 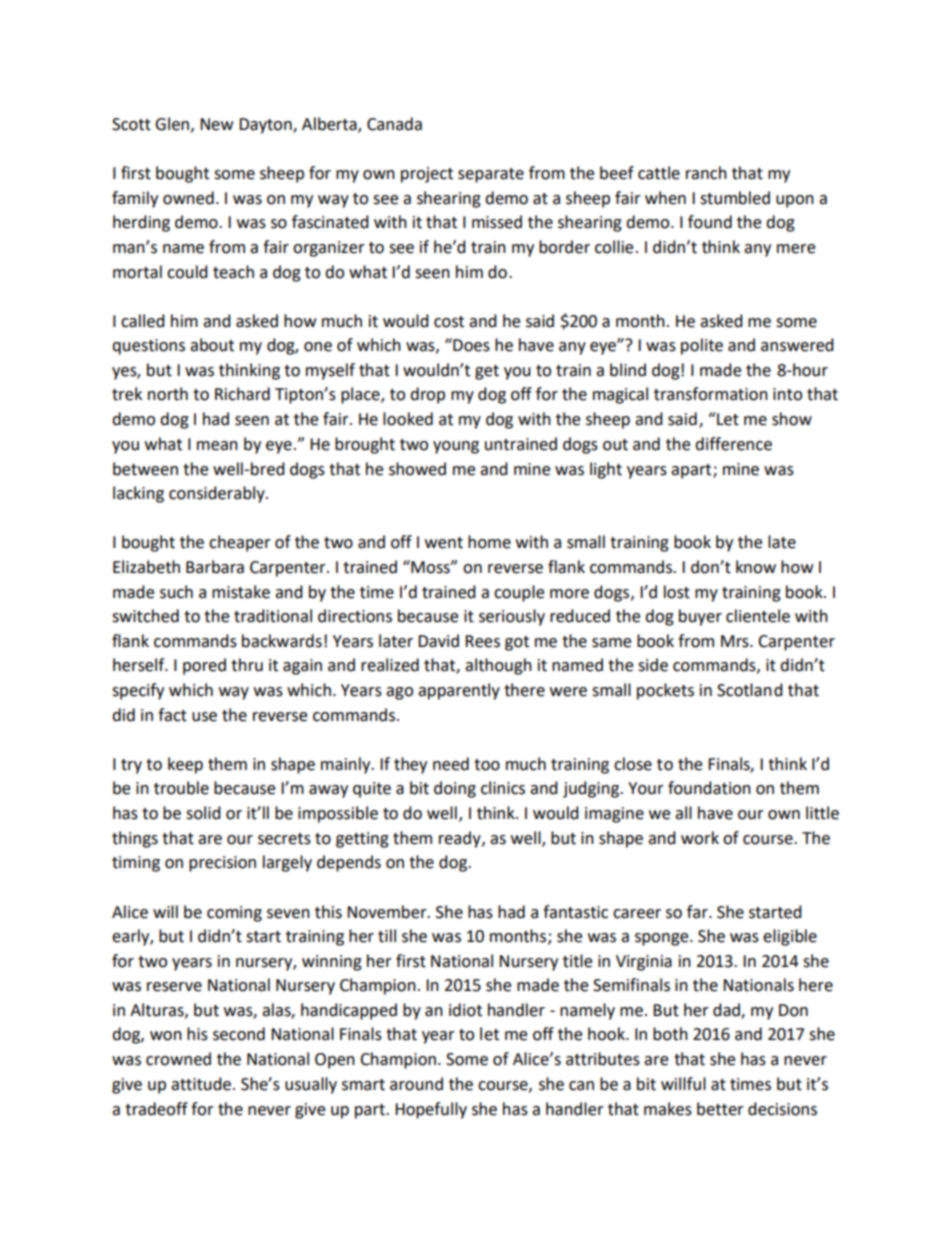 I want to click on difference, so click(x=733, y=444).
